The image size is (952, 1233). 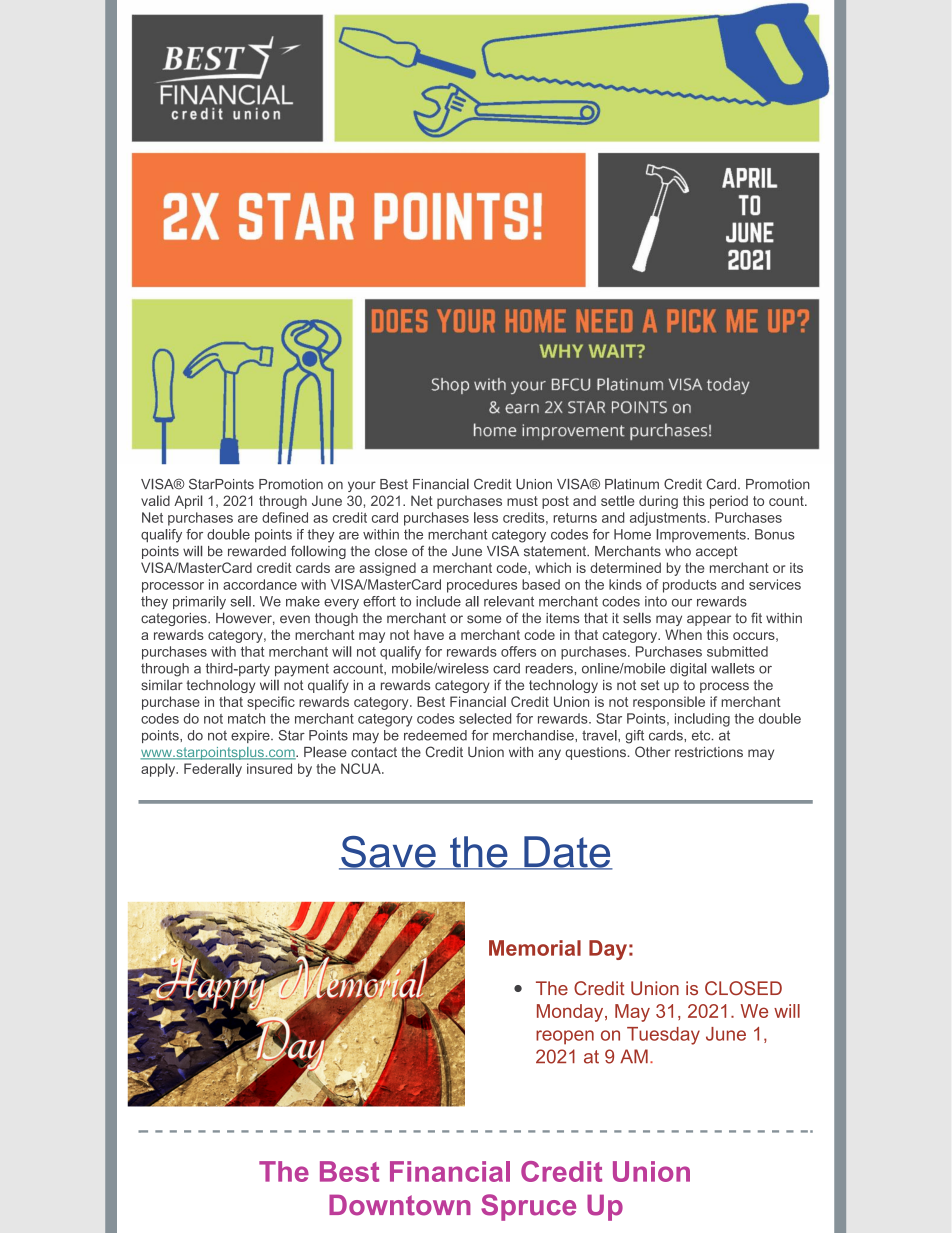 What do you see at coordinates (565, 1037) in the page?
I see `reopen` at bounding box center [565, 1037].
